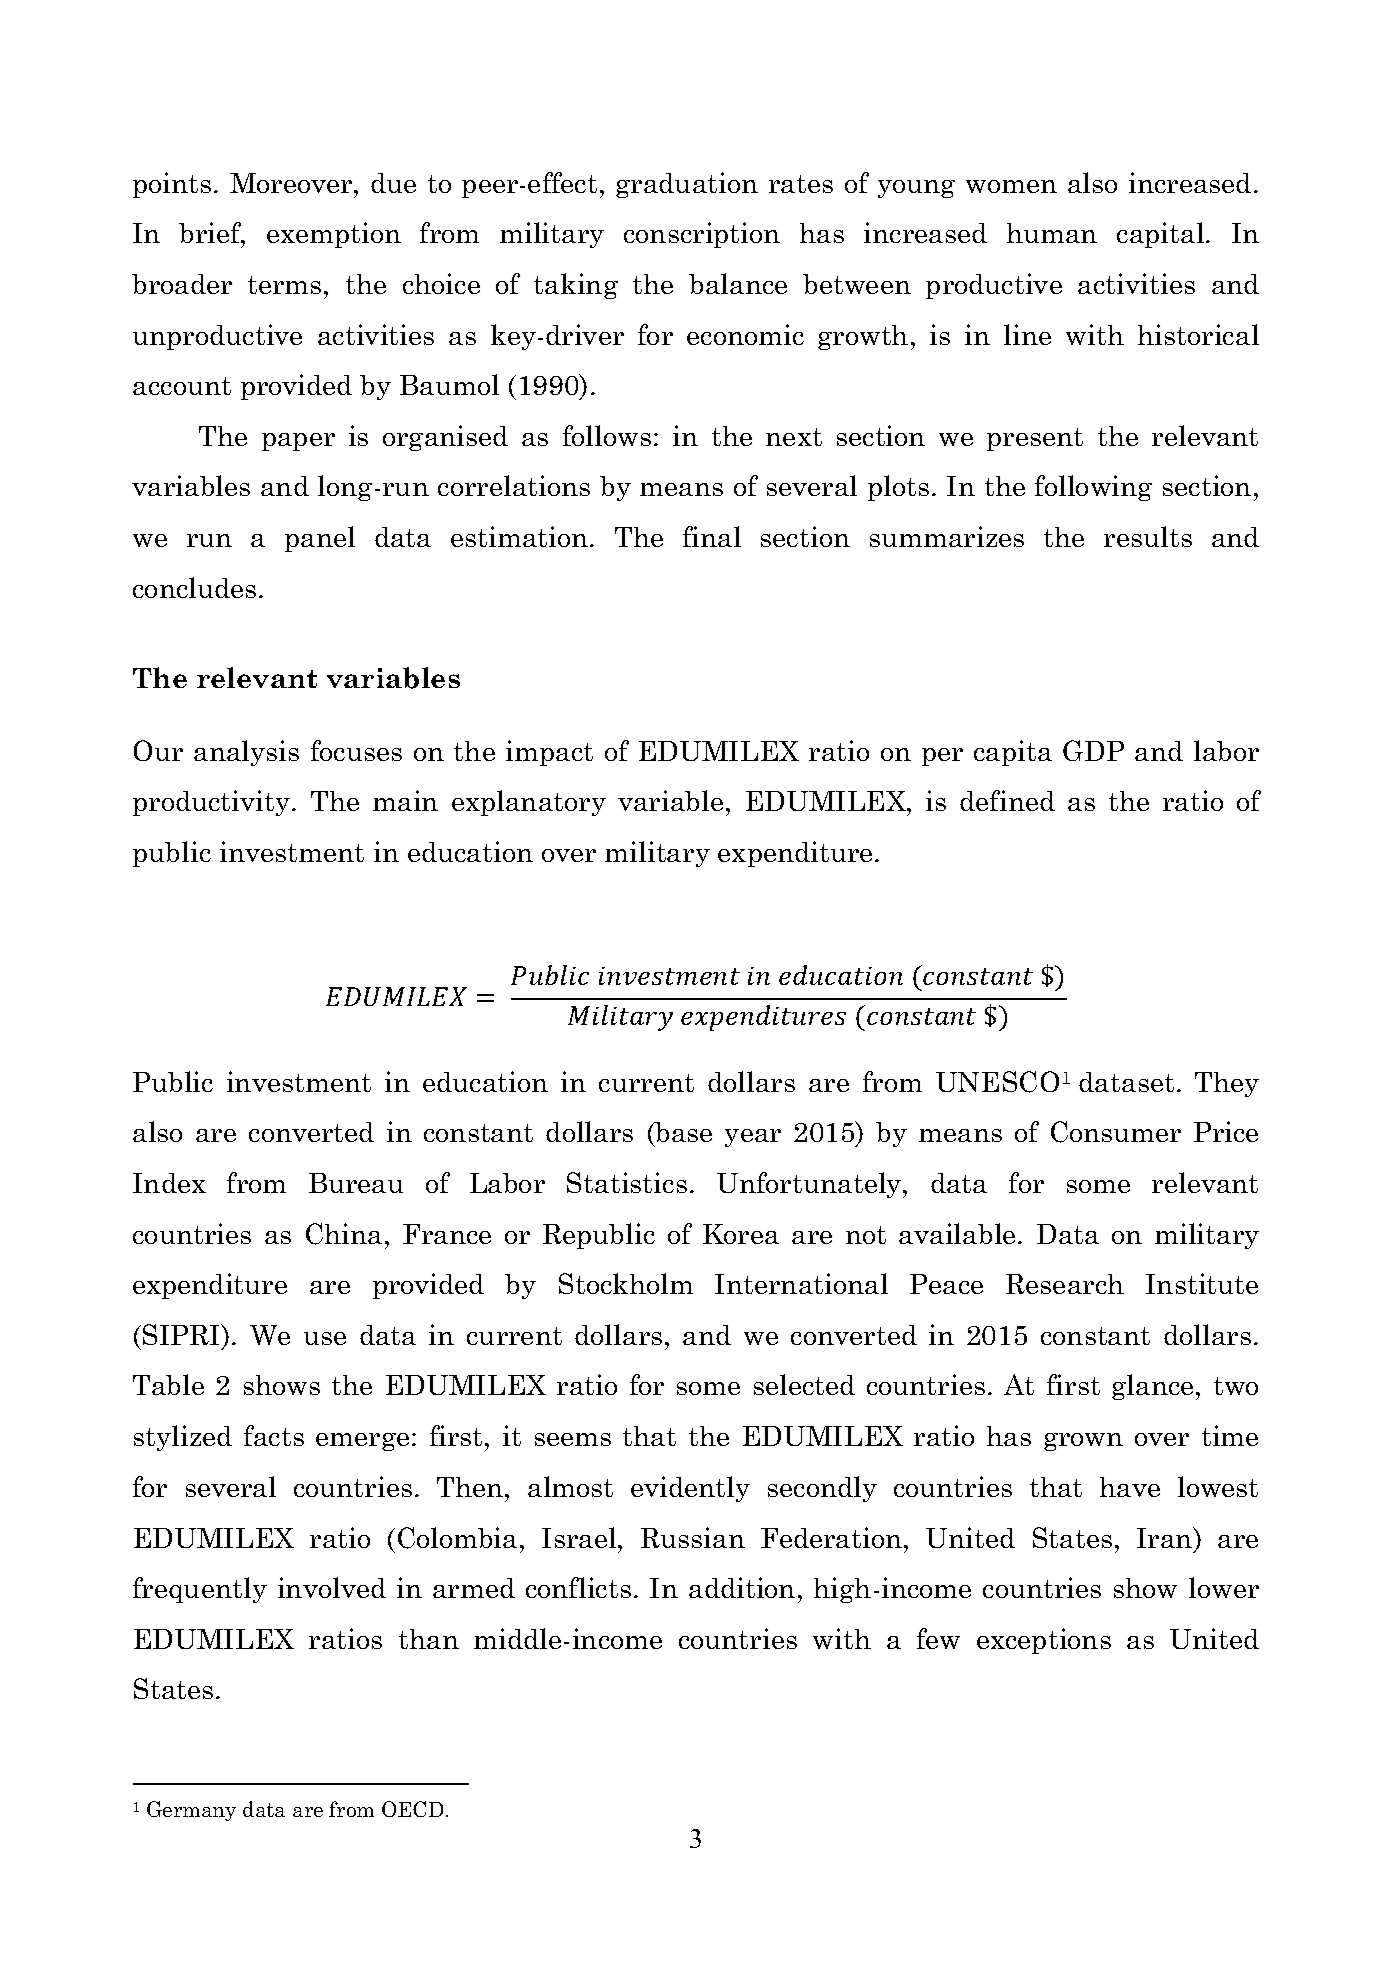  Describe the element at coordinates (356, 1183) in the screenshot. I see `Bureau` at that location.
